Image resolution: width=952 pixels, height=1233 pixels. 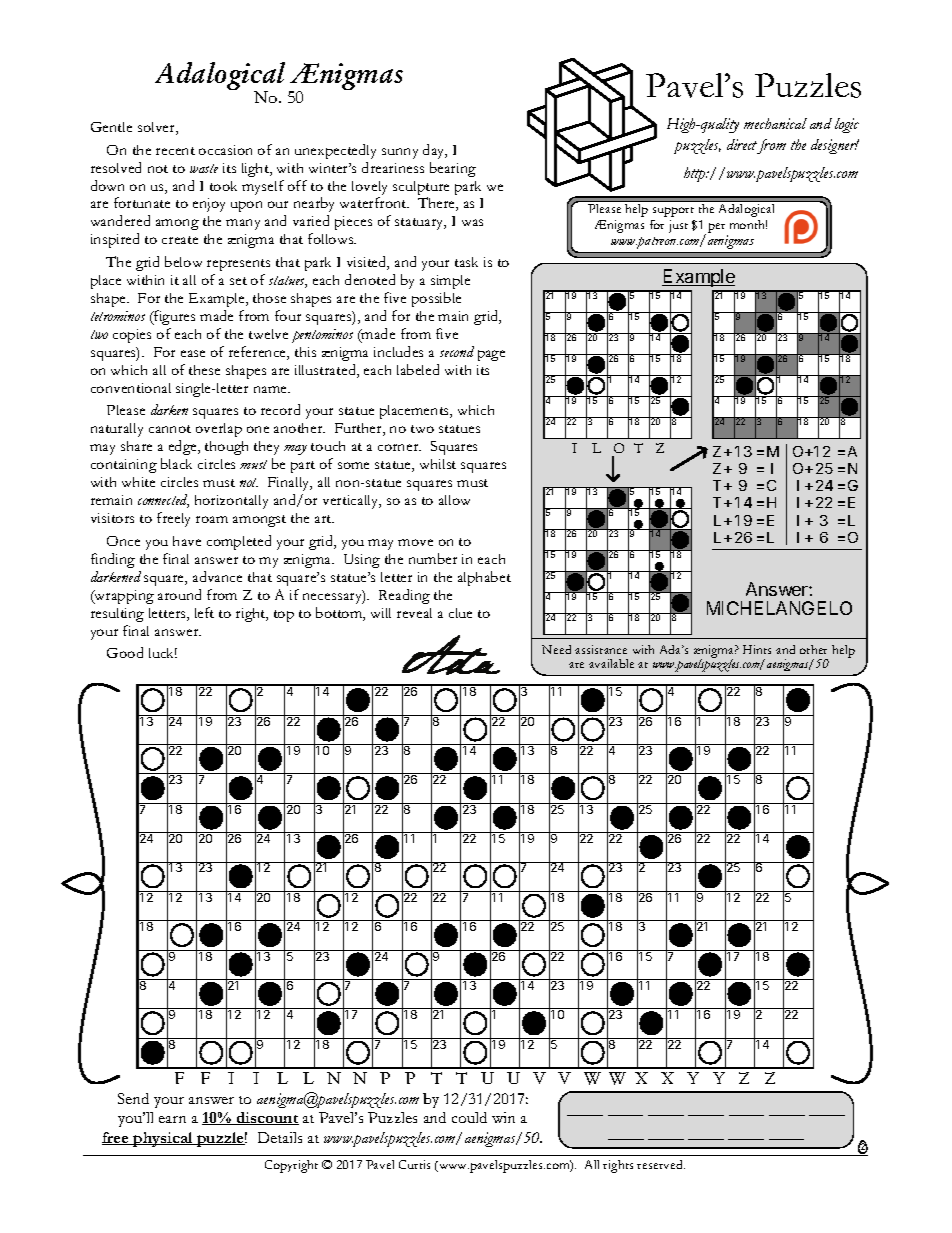 I want to click on clue, so click(x=460, y=613).
